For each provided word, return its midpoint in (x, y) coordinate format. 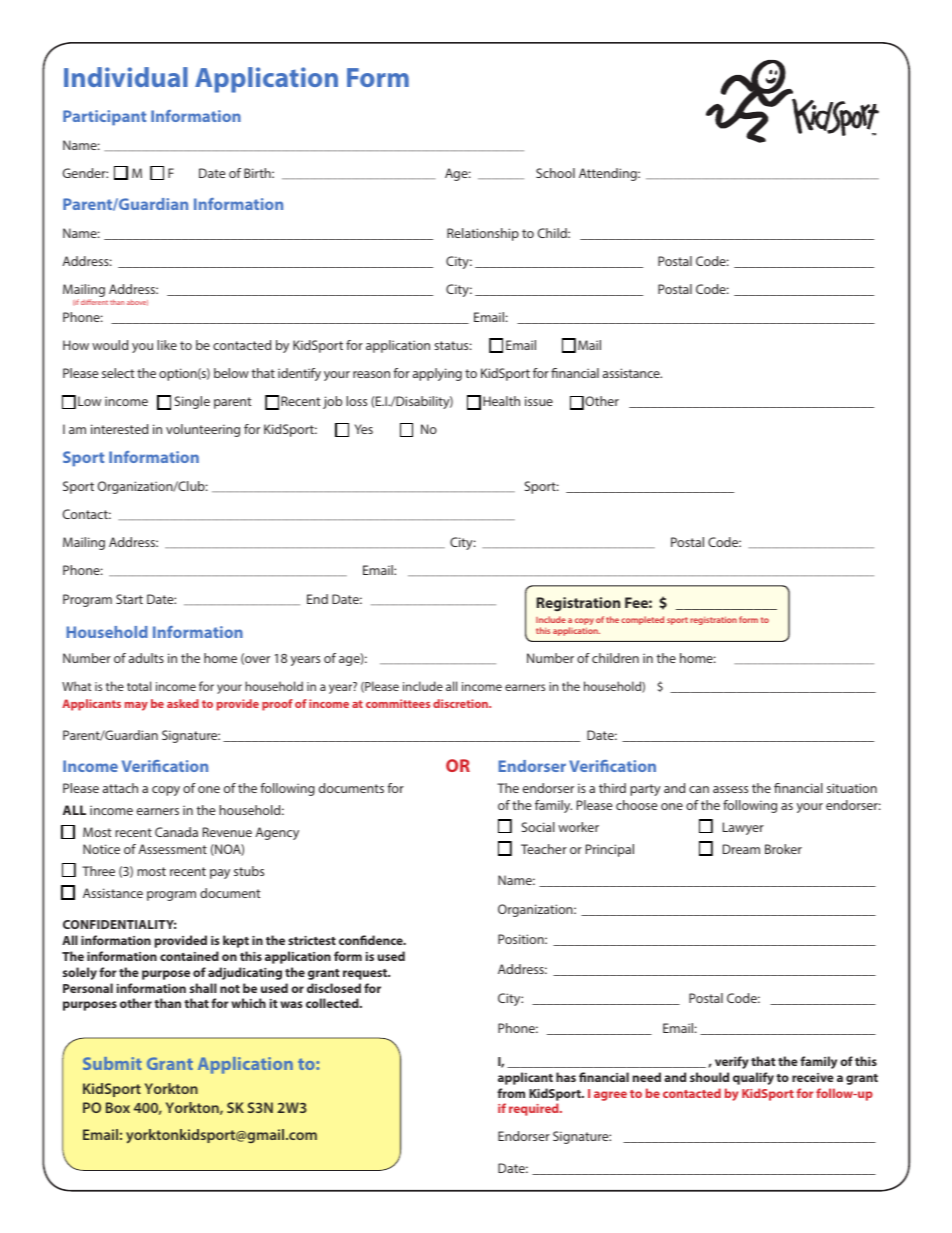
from (511, 1093)
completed (642, 620)
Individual (126, 77)
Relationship (483, 234)
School (555, 173)
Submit (112, 1063)
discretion (461, 703)
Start (129, 599)
